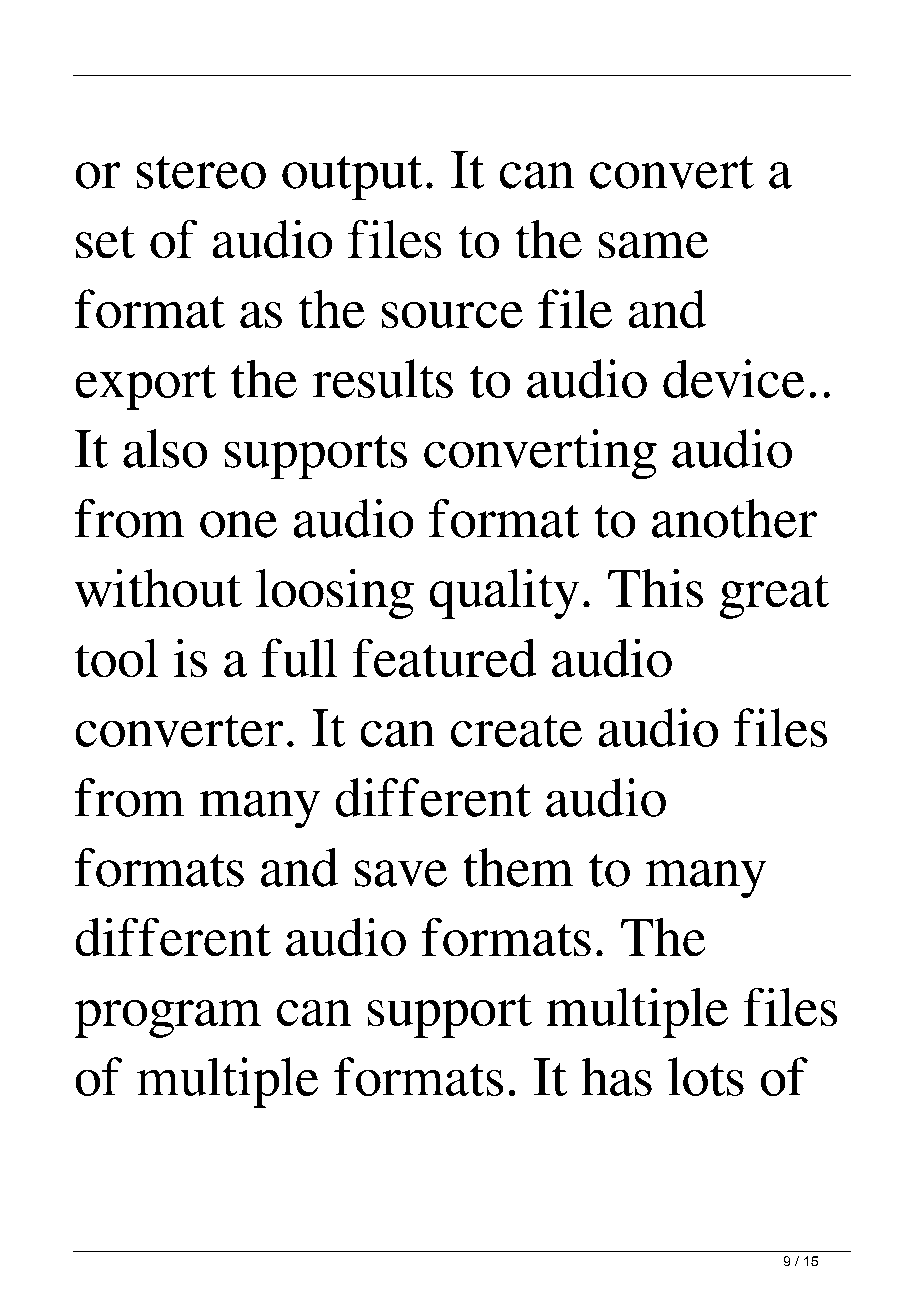 The height and width of the screenshot is (1301, 924). I want to click on program, so click(168, 1019).
